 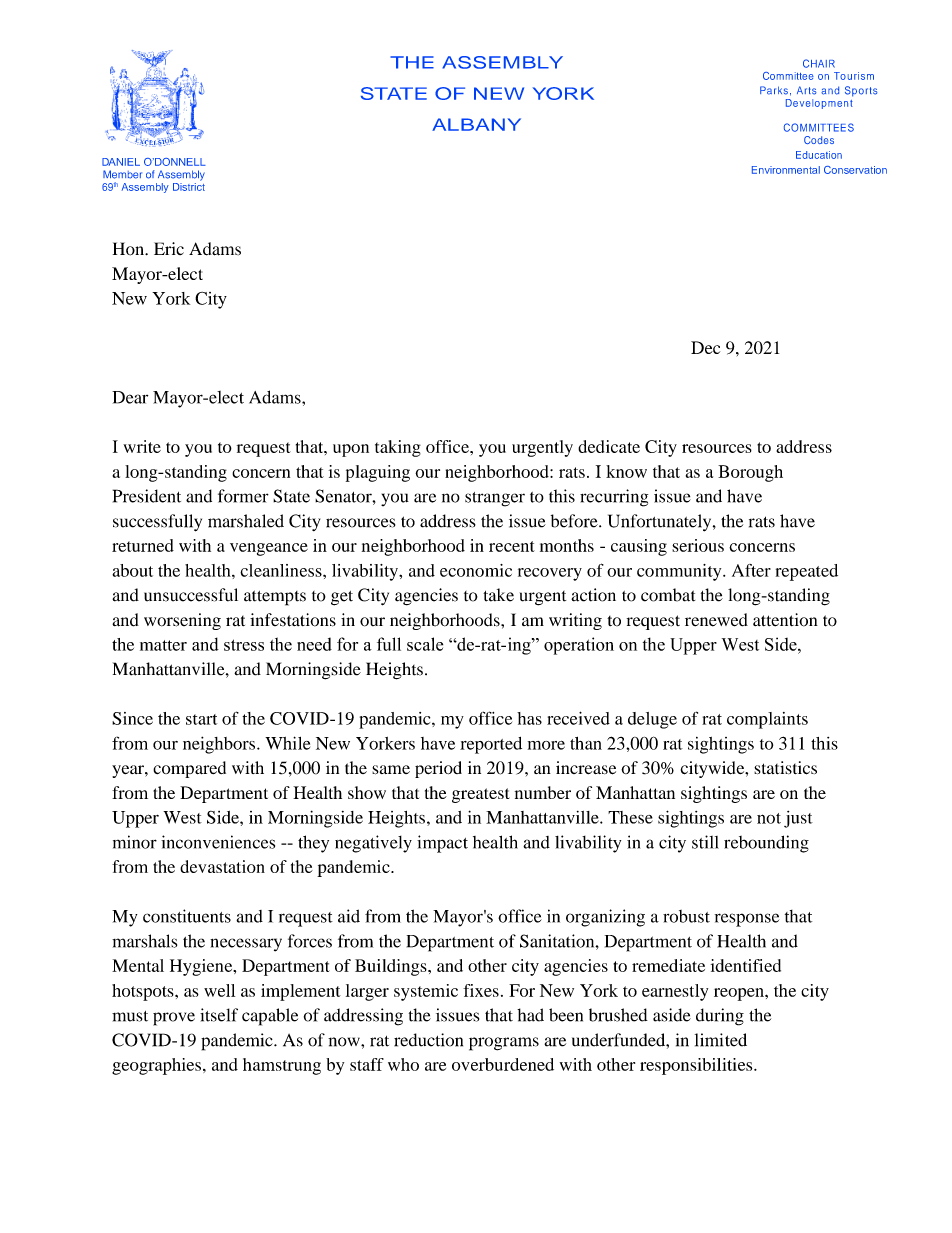 What do you see at coordinates (476, 570) in the document?
I see `economic` at bounding box center [476, 570].
